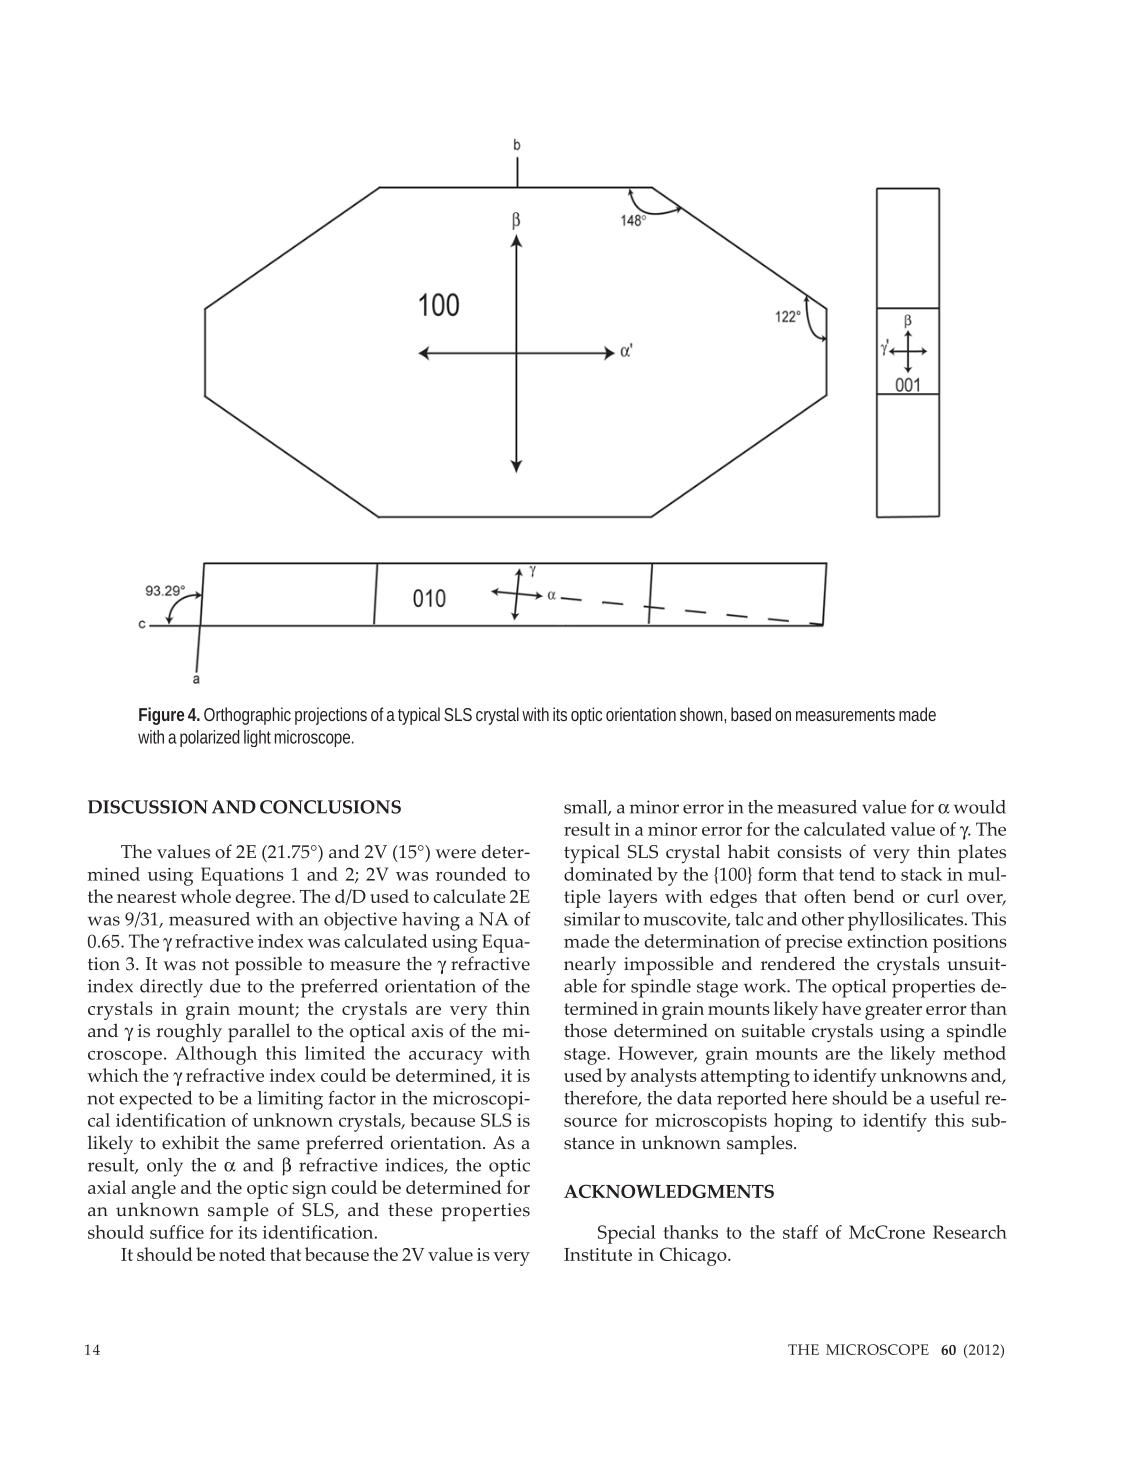 This screenshot has width=1141, height=1477. Describe the element at coordinates (703, 715) in the screenshot. I see `shown` at that location.
